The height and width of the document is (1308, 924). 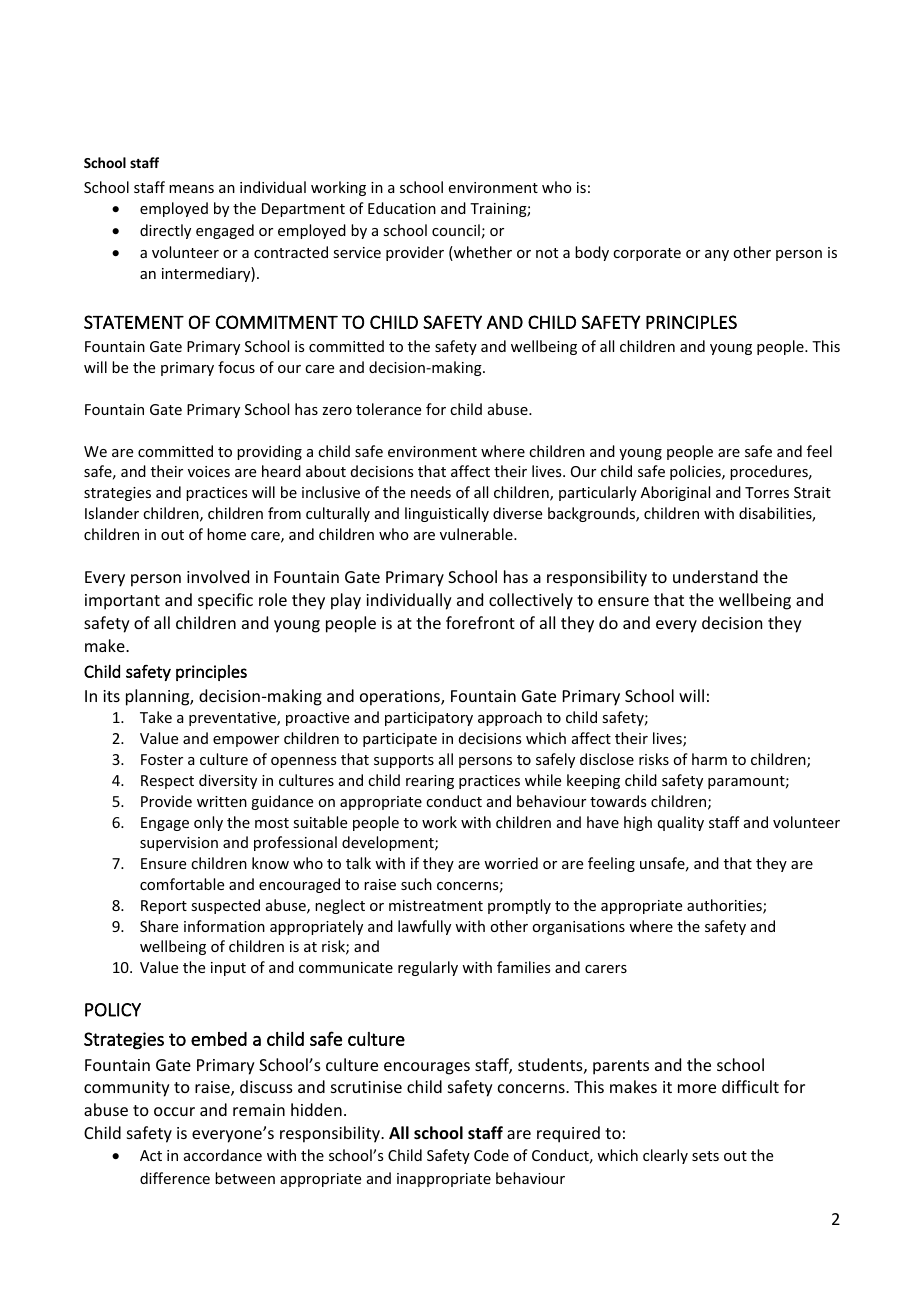 What do you see at coordinates (429, 719) in the document?
I see `participatory` at bounding box center [429, 719].
